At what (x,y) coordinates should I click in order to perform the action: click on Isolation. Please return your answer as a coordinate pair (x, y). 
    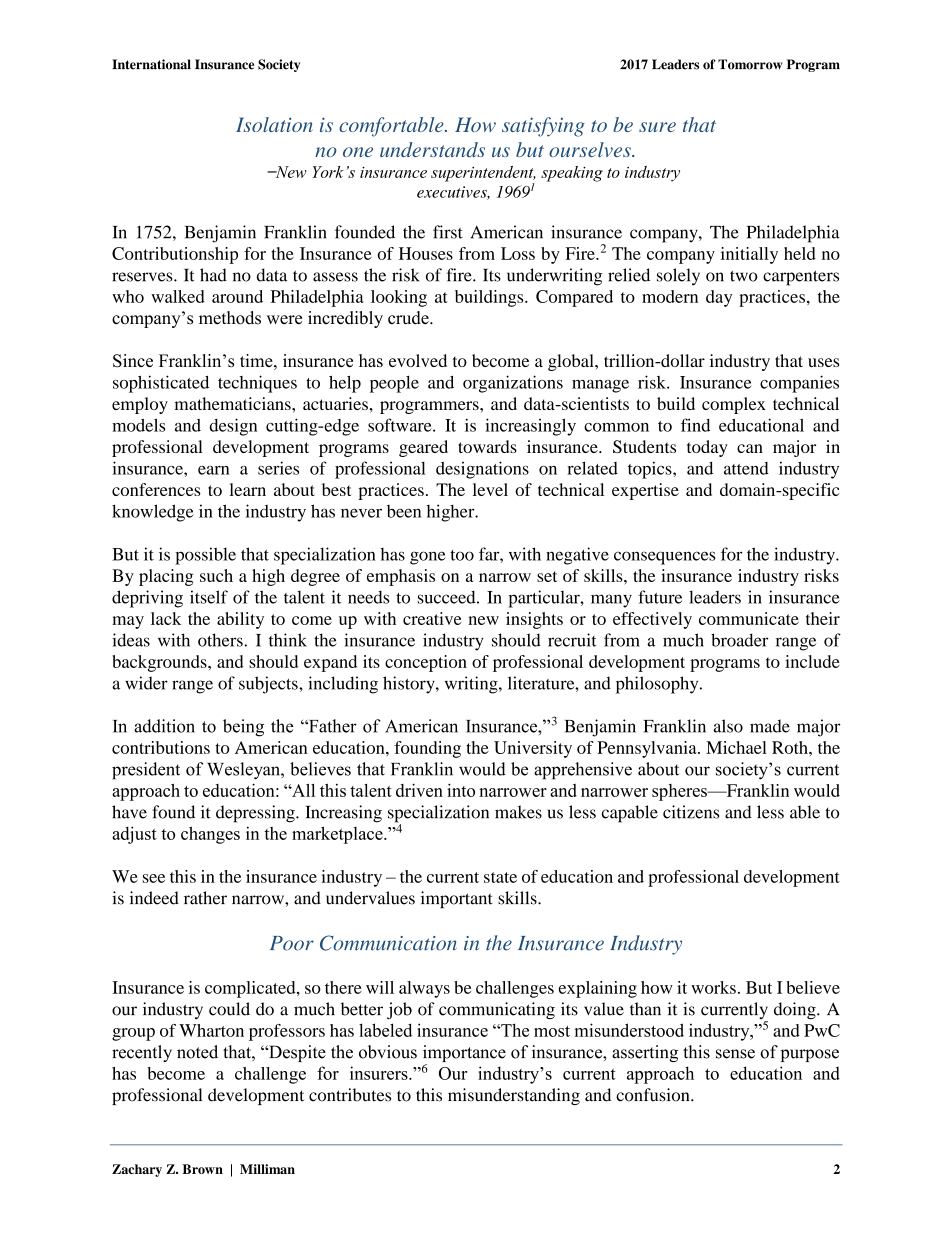
    Looking at the image, I should click on (274, 124).
